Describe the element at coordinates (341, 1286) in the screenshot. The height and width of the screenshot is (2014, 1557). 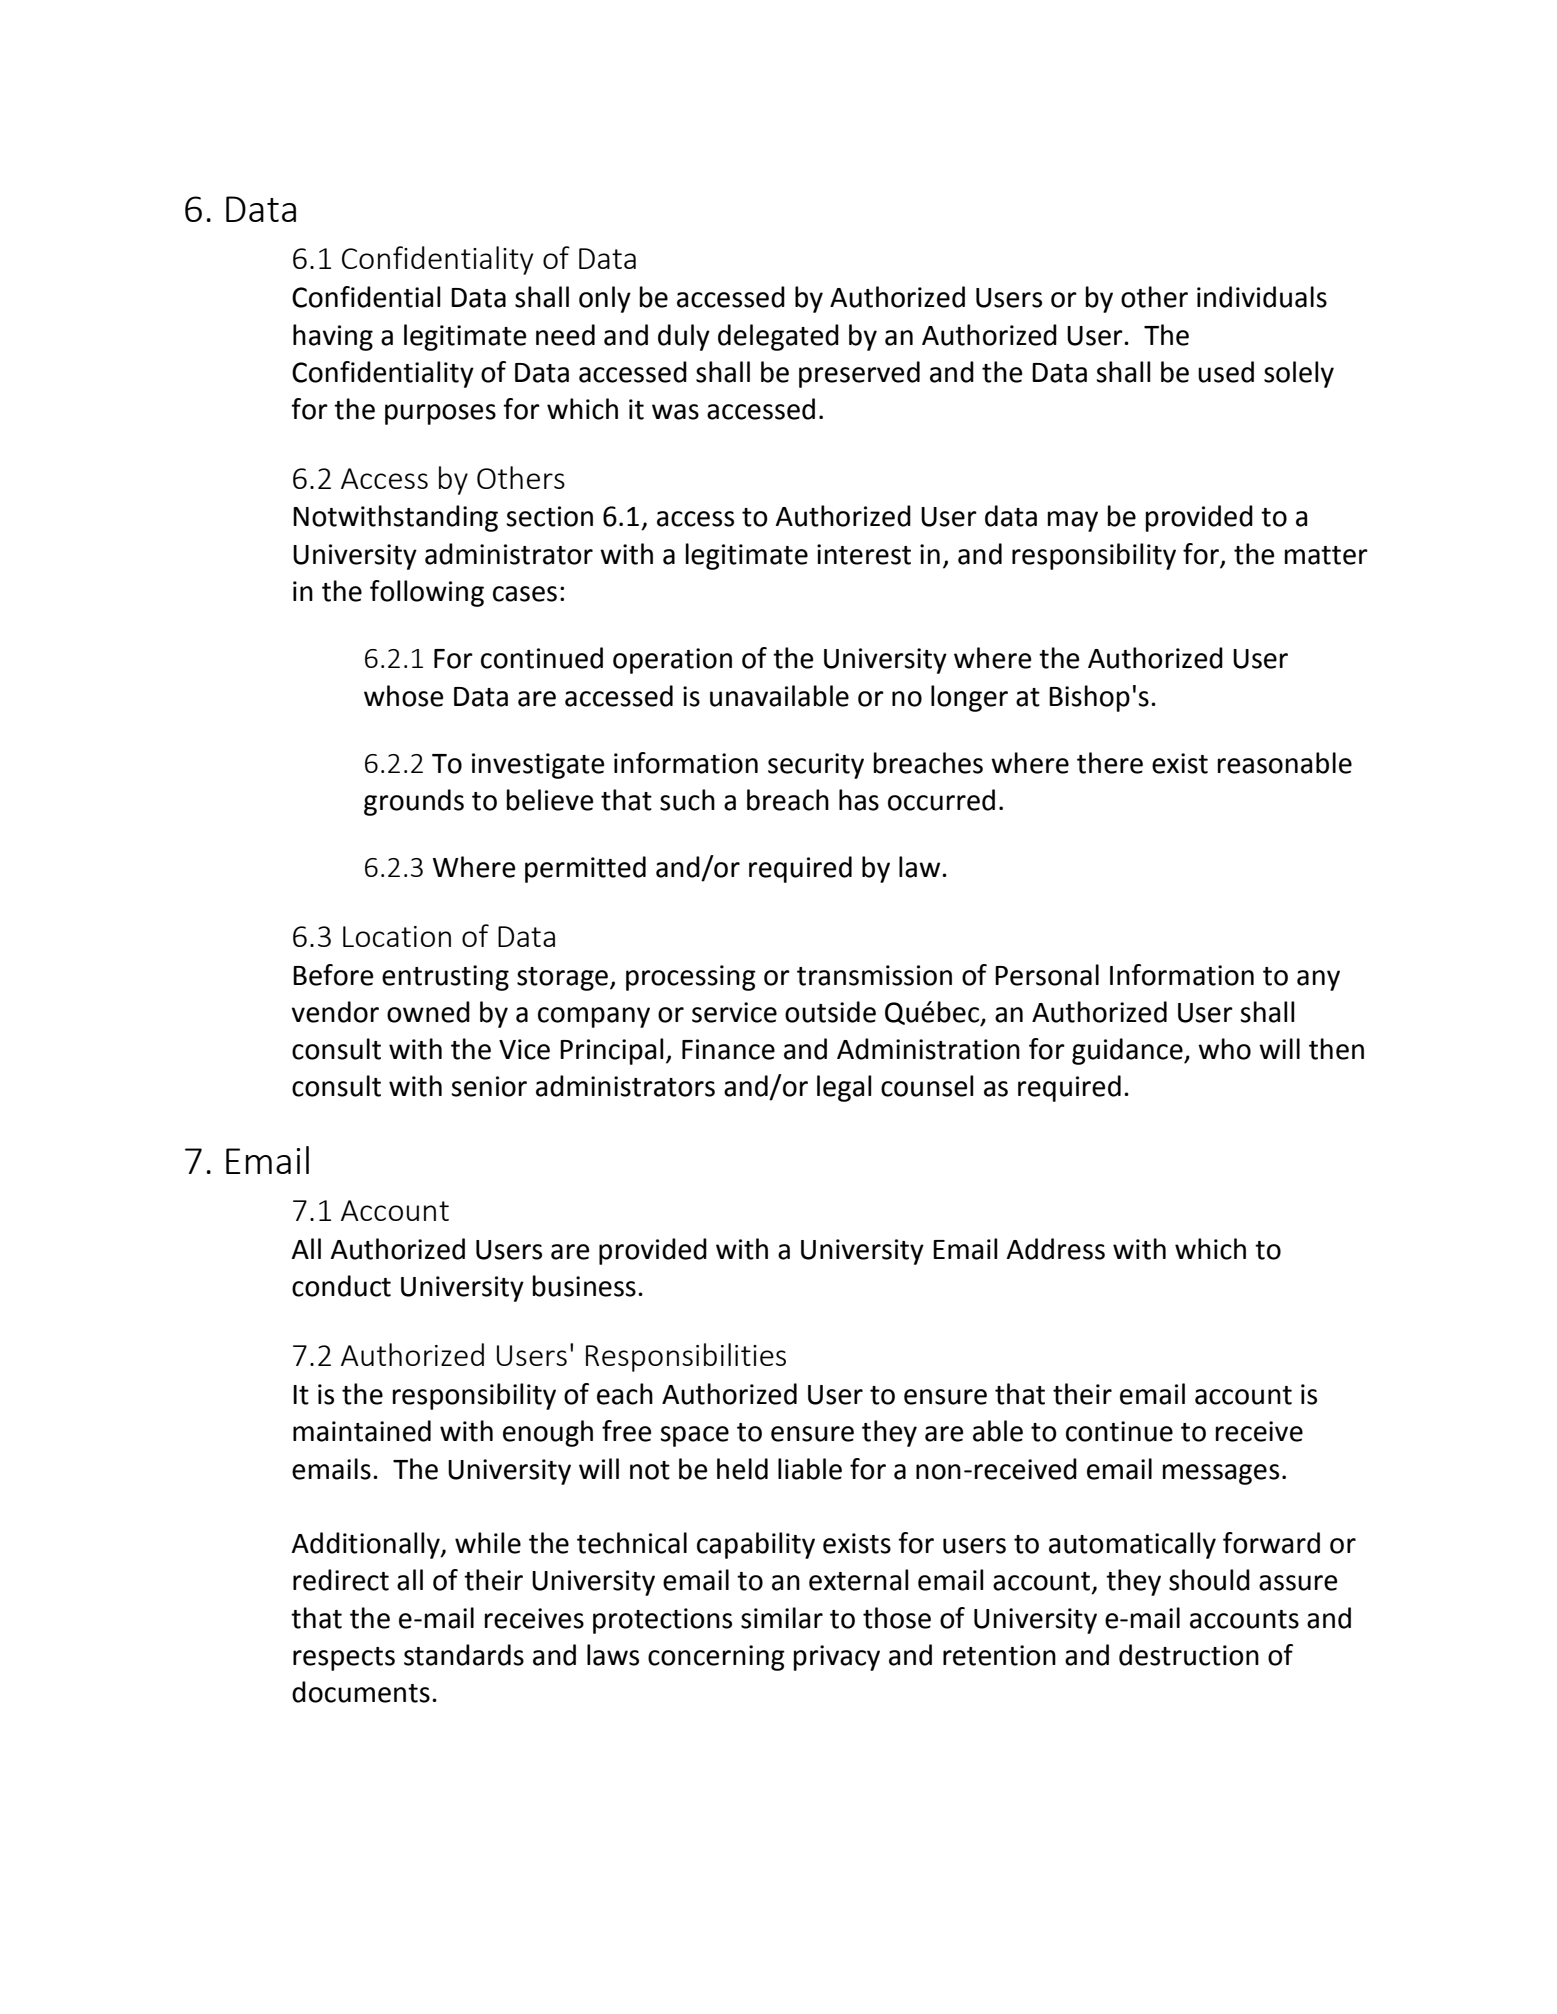
I see `conduct` at that location.
